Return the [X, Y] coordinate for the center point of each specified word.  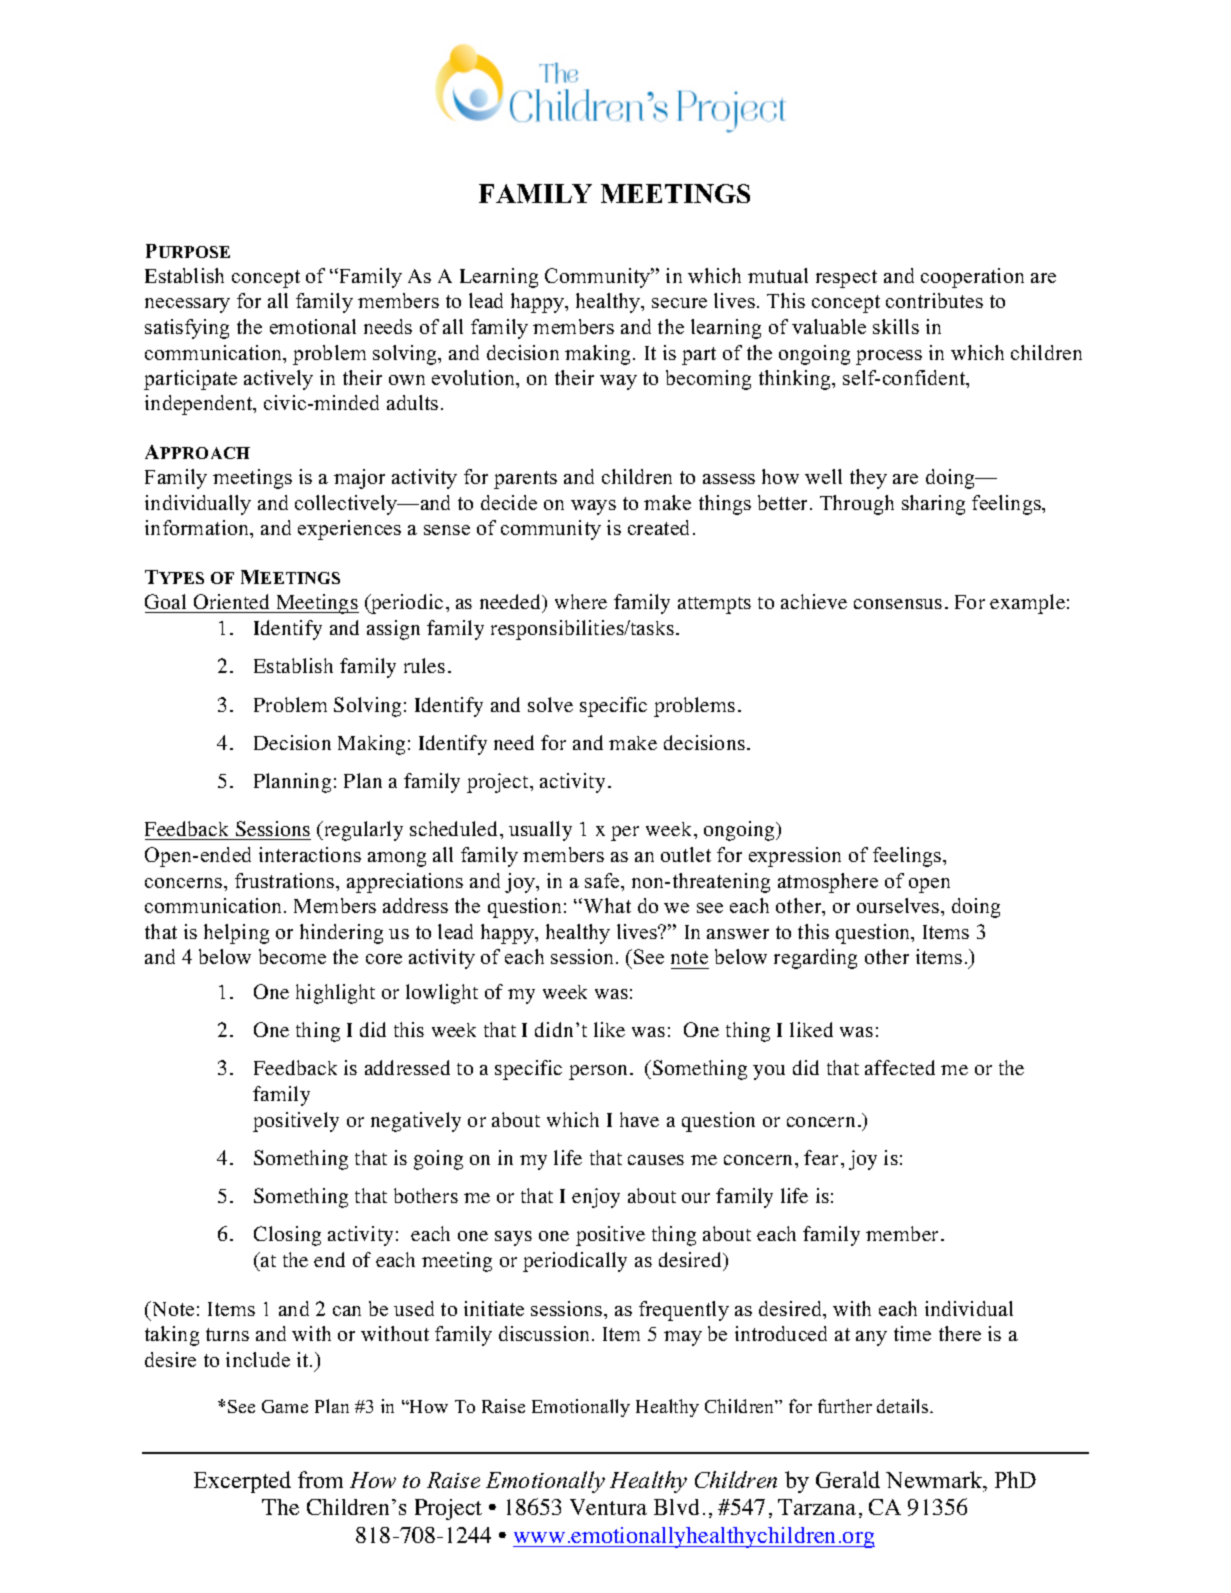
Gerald [848, 1479]
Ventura [608, 1507]
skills [896, 326]
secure [679, 303]
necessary [187, 305]
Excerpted [242, 1482]
